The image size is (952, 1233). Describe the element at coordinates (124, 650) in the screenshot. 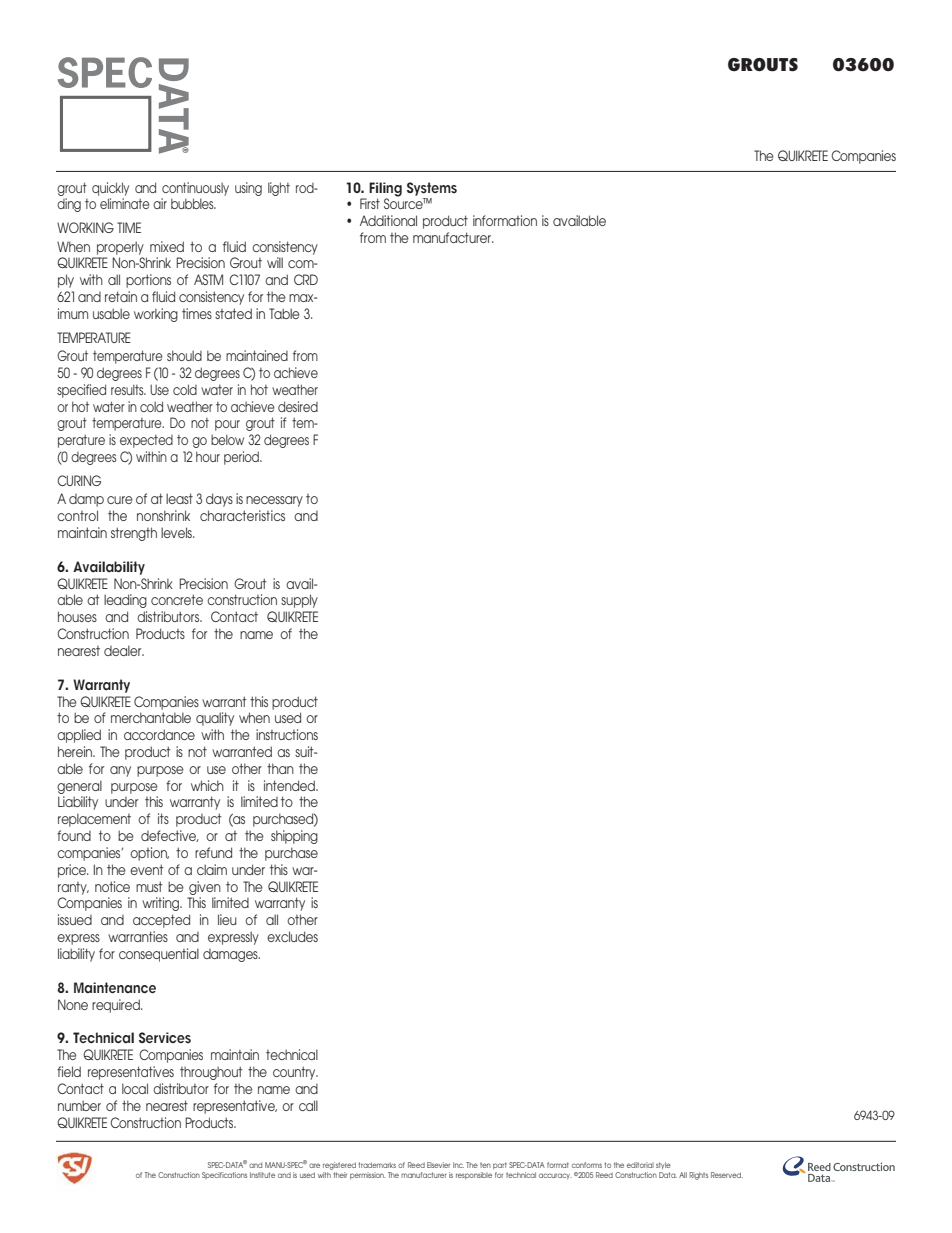

I see `dealer` at that location.
